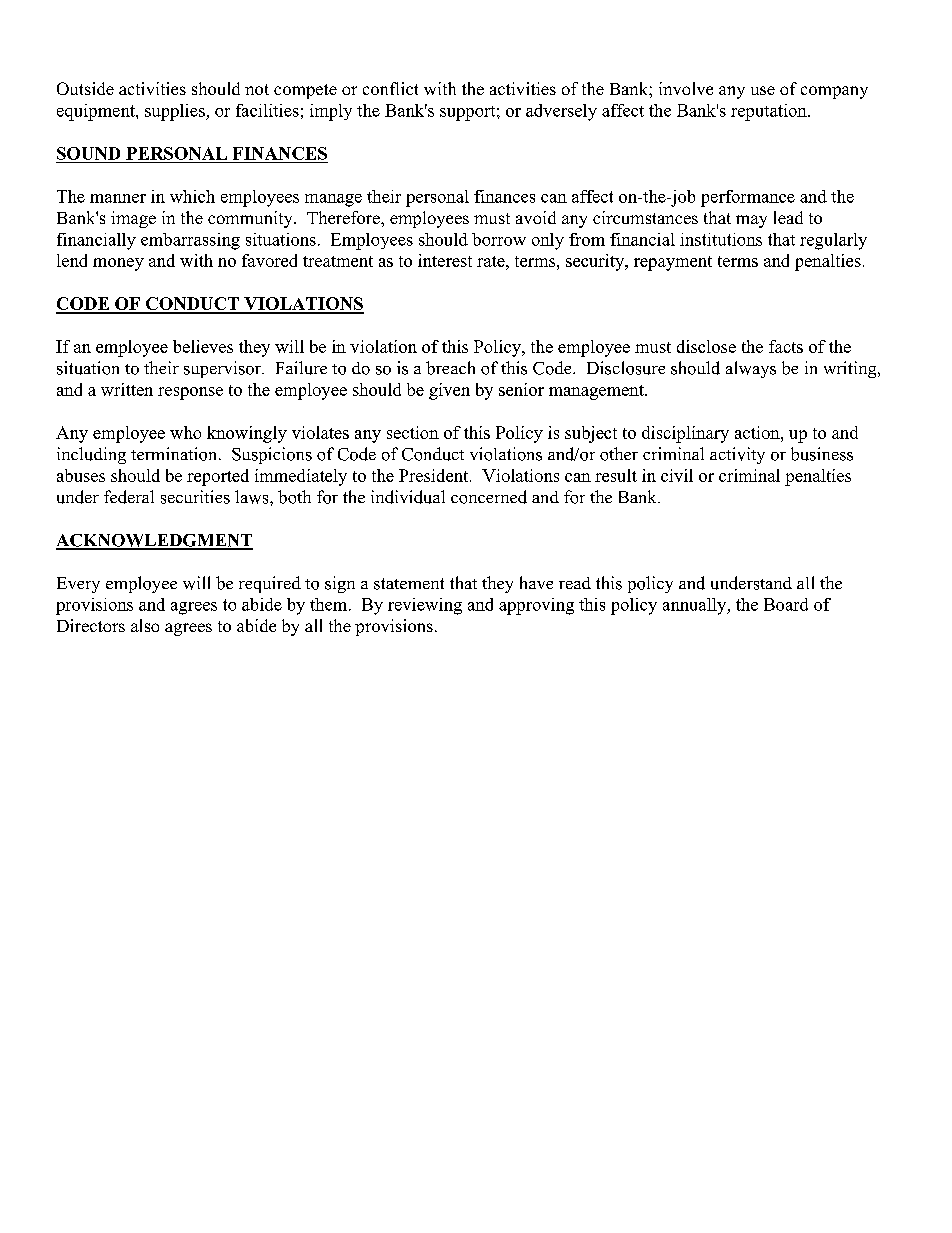 The image size is (952, 1233). What do you see at coordinates (176, 112) in the document?
I see `supplies` at bounding box center [176, 112].
